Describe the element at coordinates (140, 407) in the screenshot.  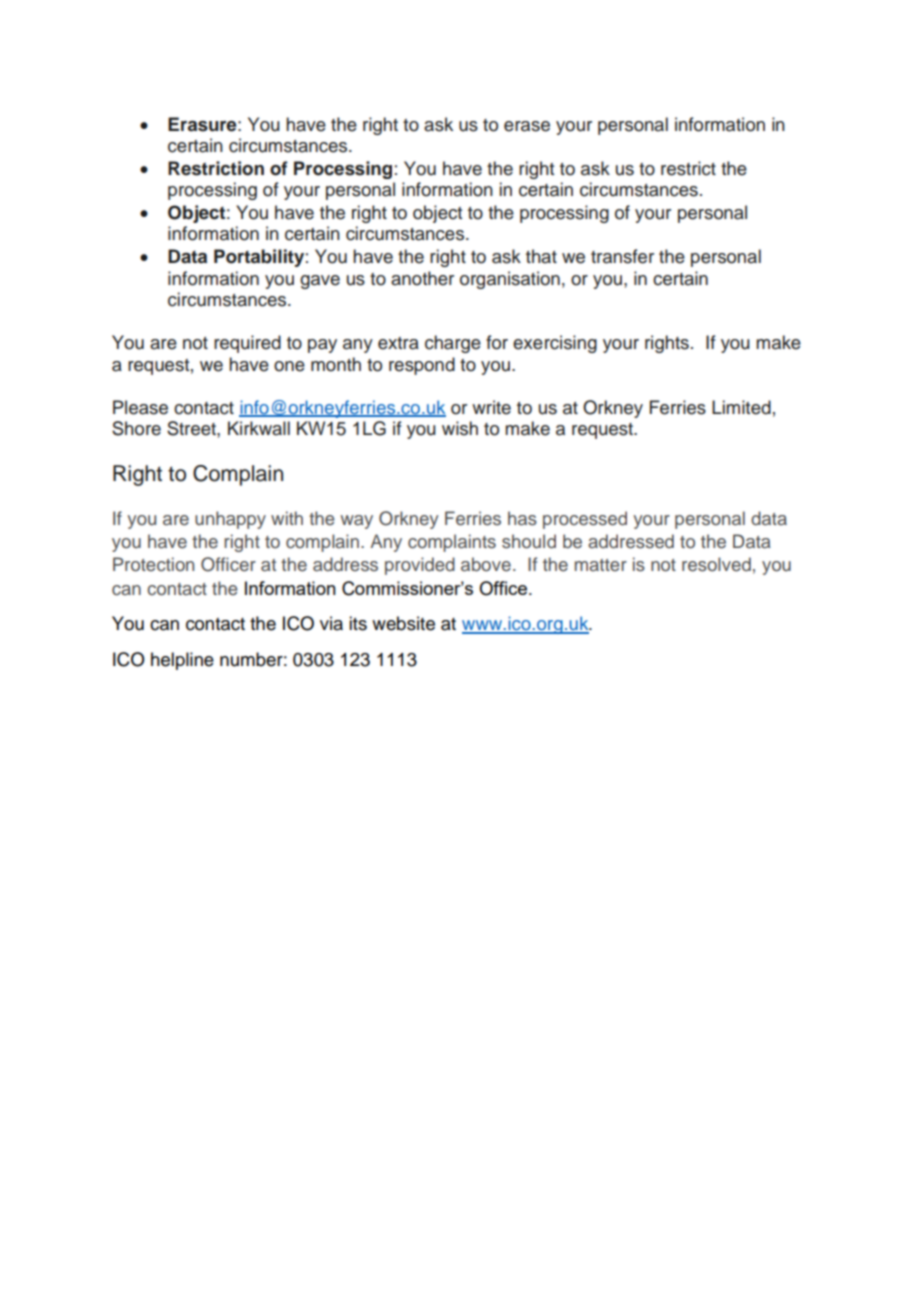
I see `Please` at that location.
